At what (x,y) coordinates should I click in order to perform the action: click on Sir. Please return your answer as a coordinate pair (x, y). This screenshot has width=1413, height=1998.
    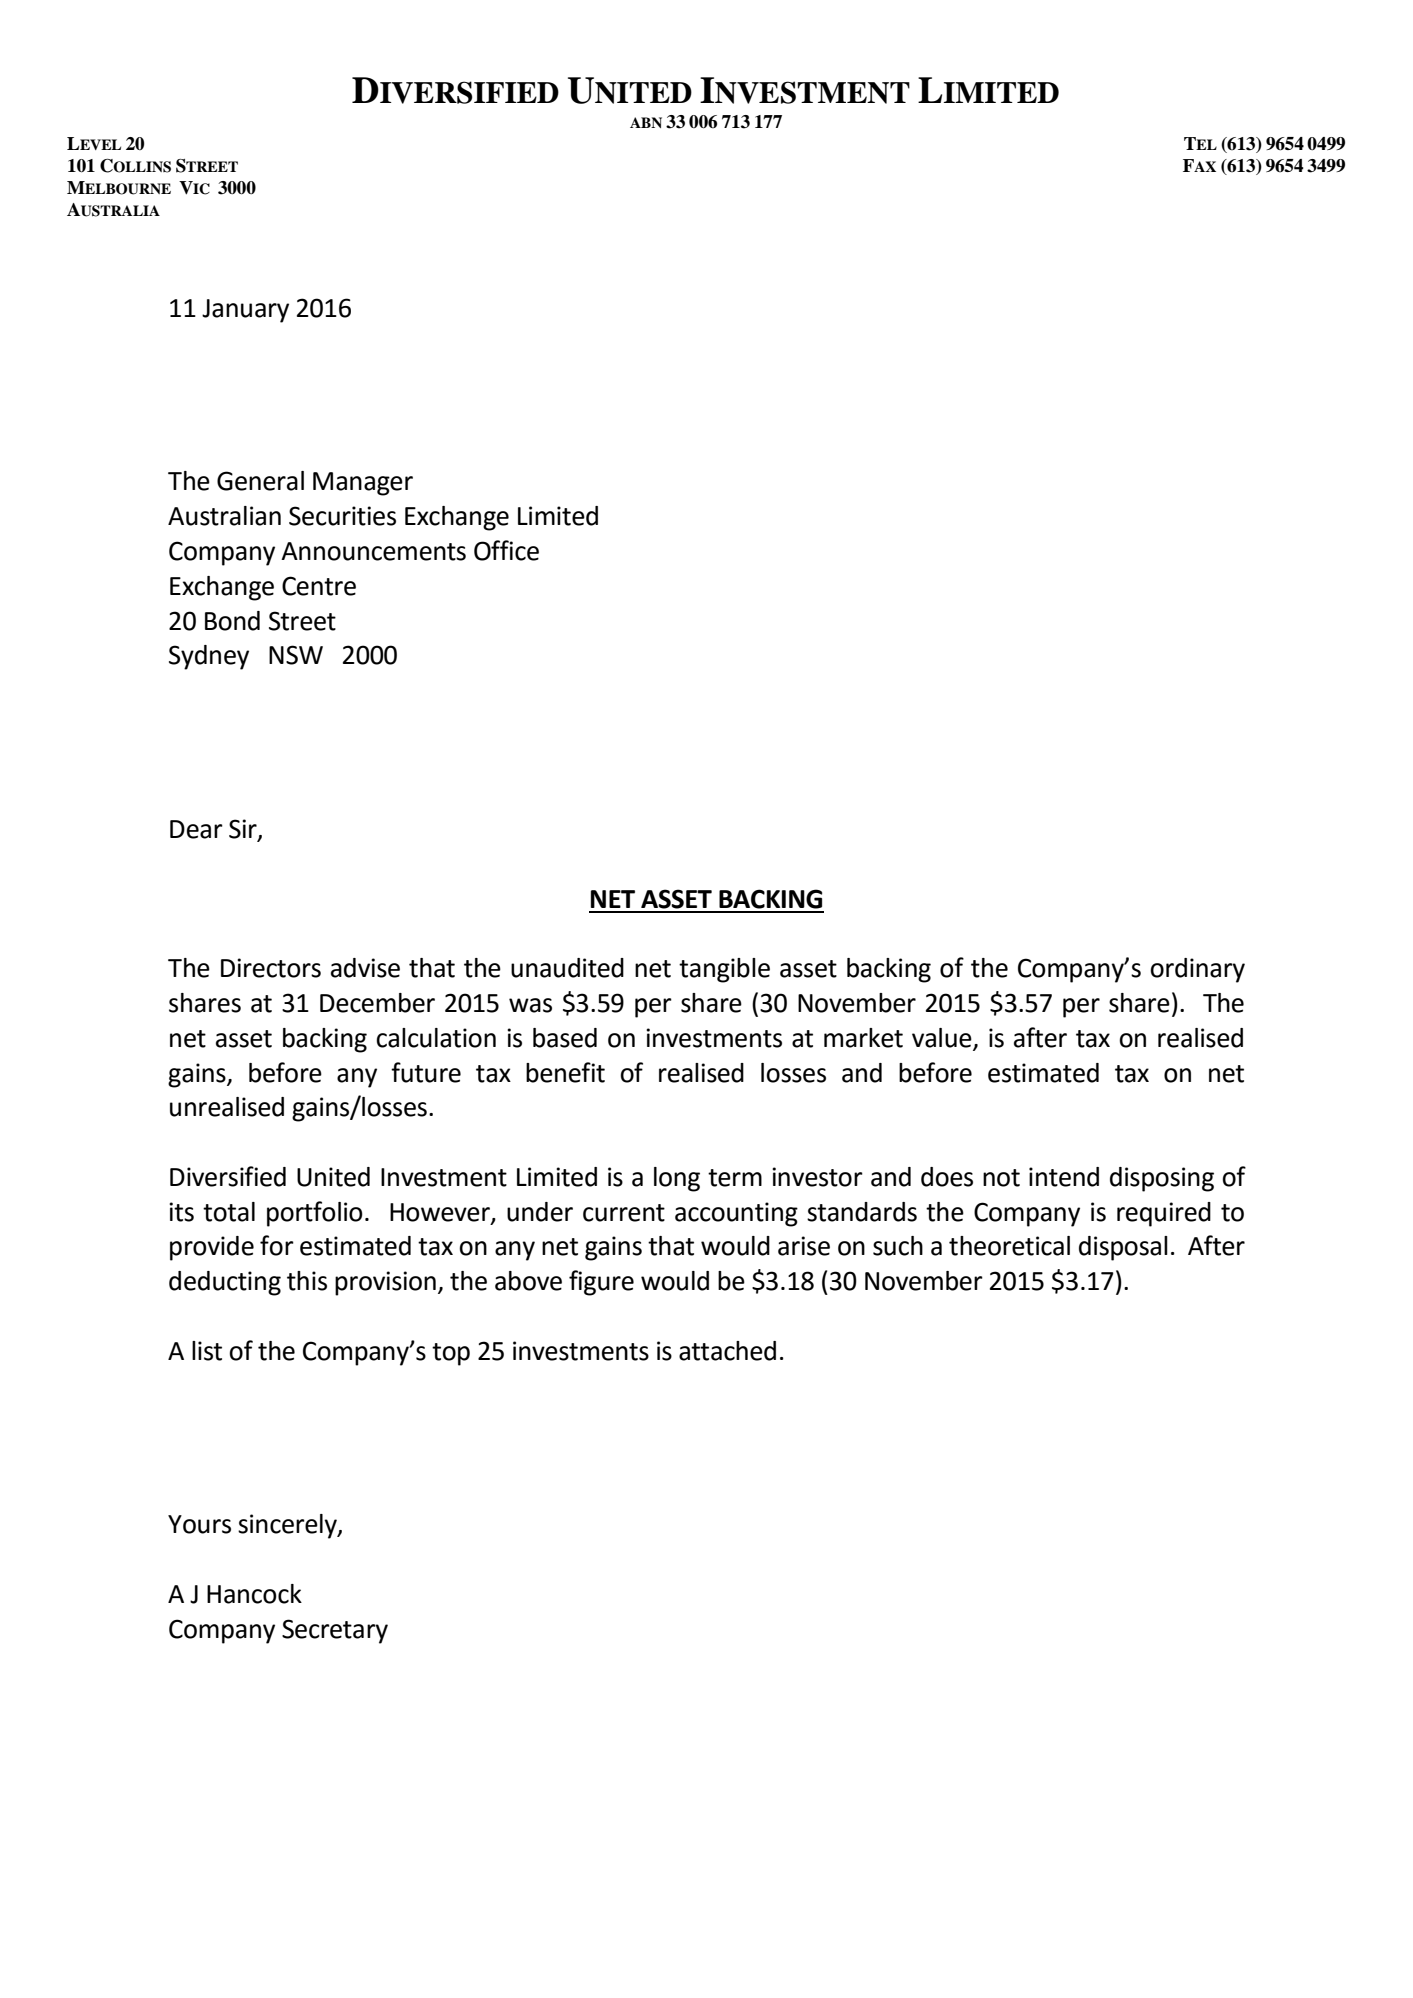
    Looking at the image, I should click on (244, 830).
